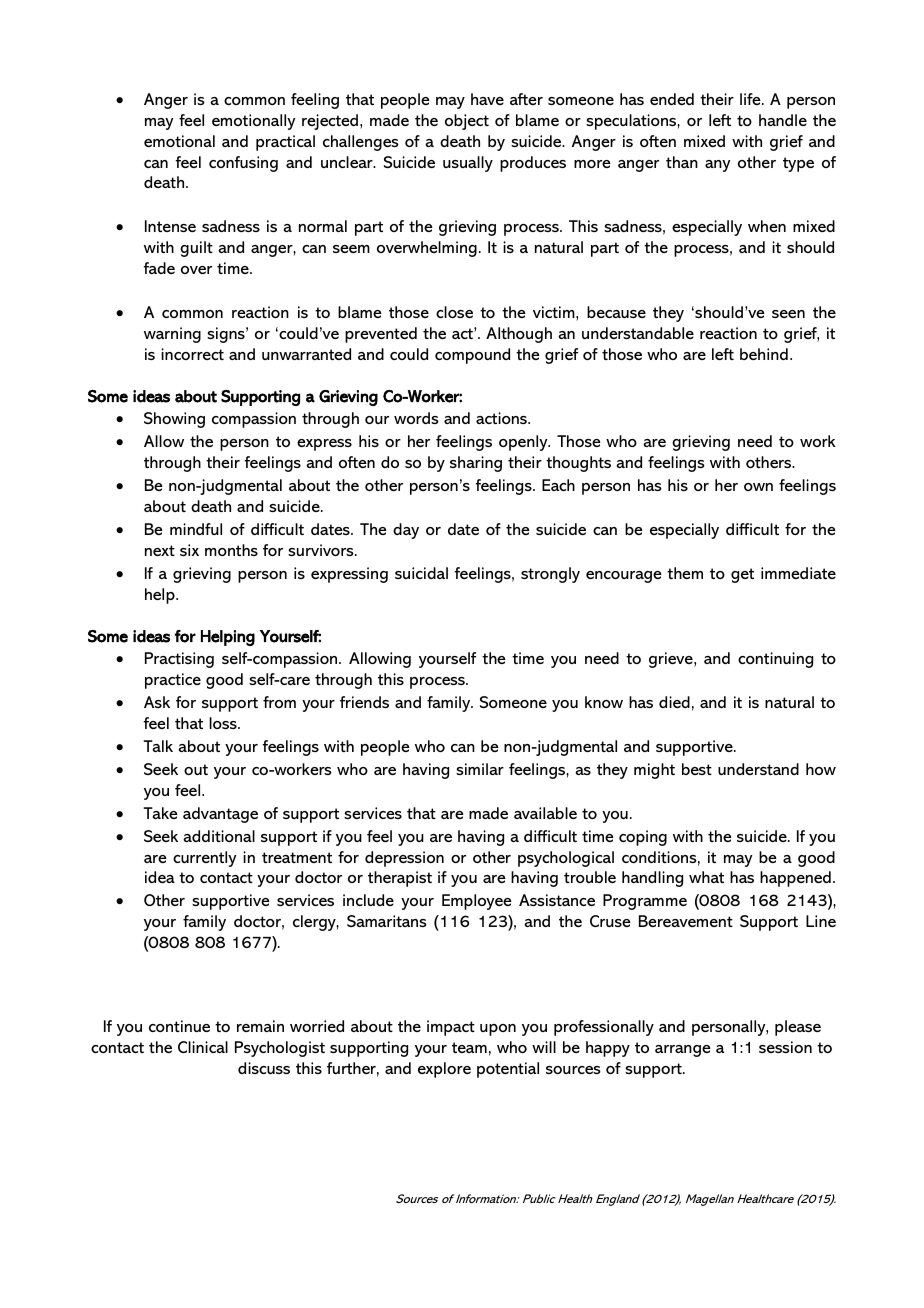  What do you see at coordinates (498, 1030) in the document?
I see `upon` at bounding box center [498, 1030].
